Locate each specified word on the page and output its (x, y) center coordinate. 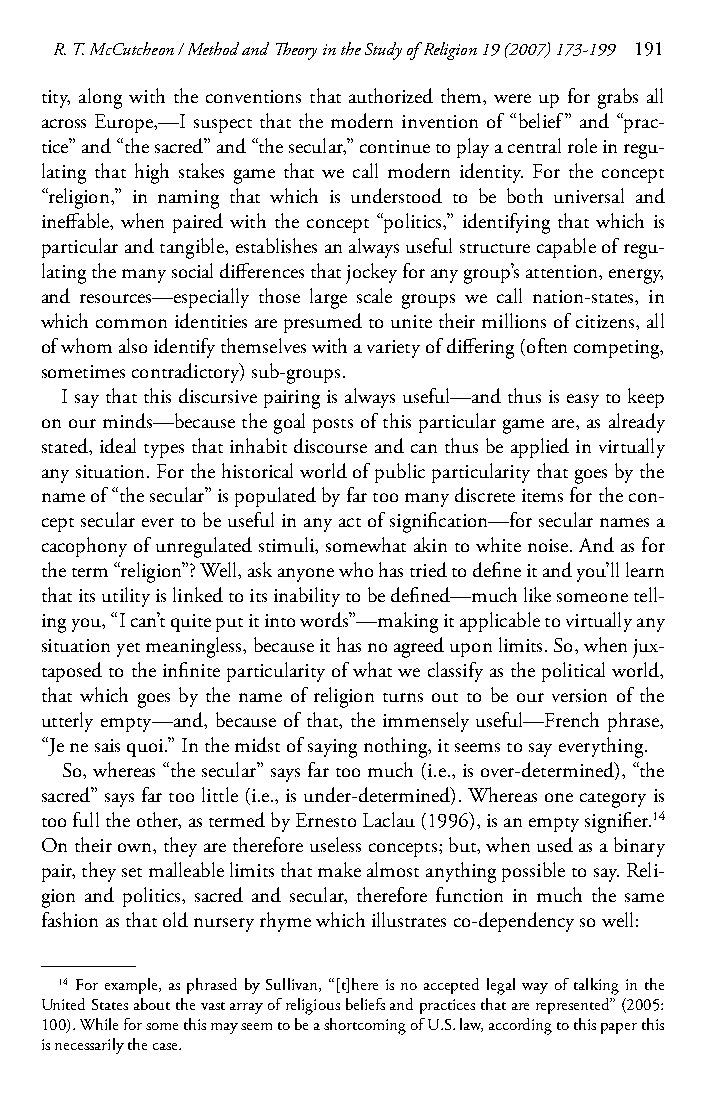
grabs (618, 98)
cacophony (84, 547)
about (152, 1004)
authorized (391, 95)
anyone (306, 575)
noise (549, 545)
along (100, 98)
